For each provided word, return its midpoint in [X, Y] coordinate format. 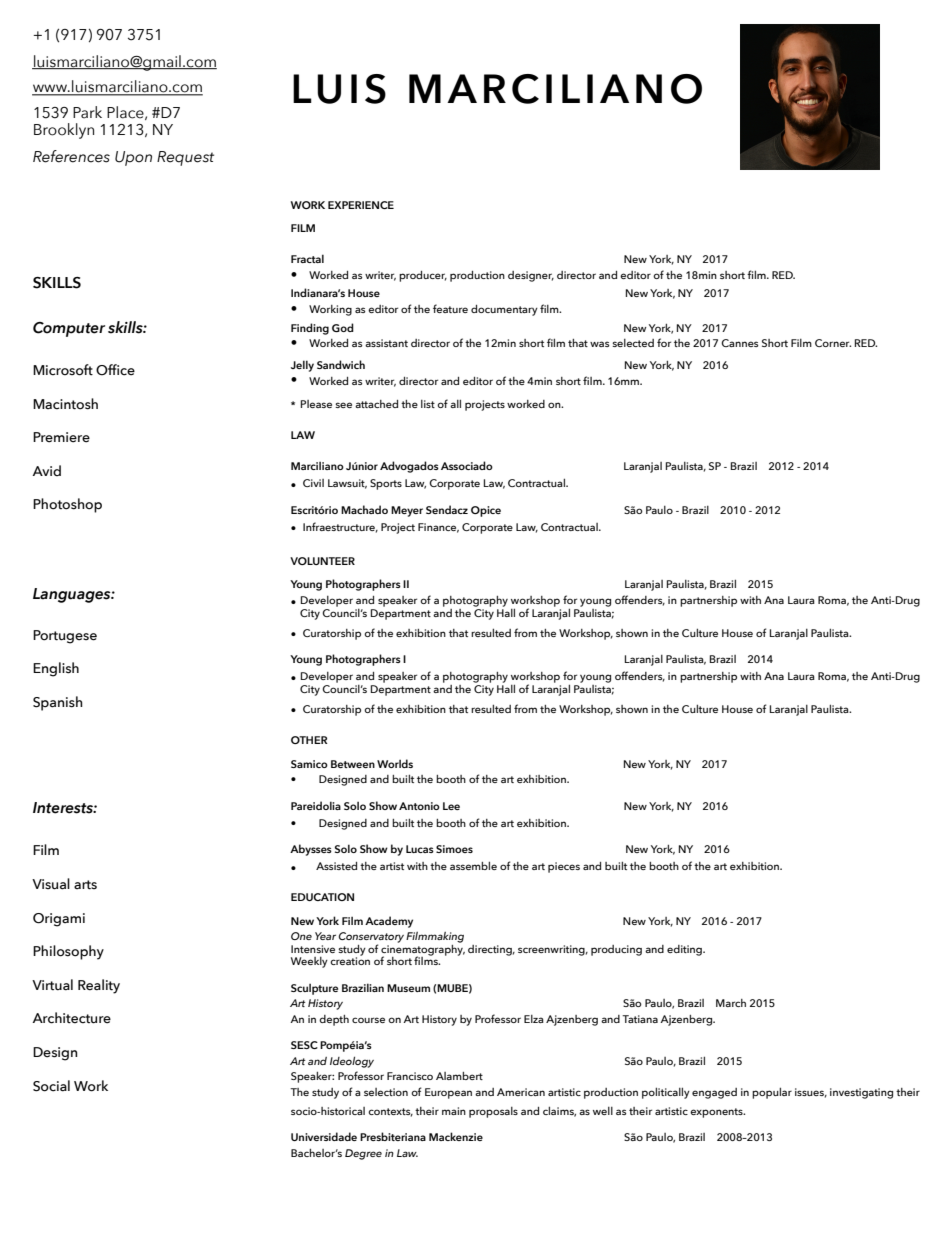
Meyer [407, 511]
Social [51, 1086]
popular [772, 1093]
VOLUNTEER [322, 561]
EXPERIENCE [361, 205]
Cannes [739, 343]
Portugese [65, 637]
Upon [133, 158]
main [454, 1111]
